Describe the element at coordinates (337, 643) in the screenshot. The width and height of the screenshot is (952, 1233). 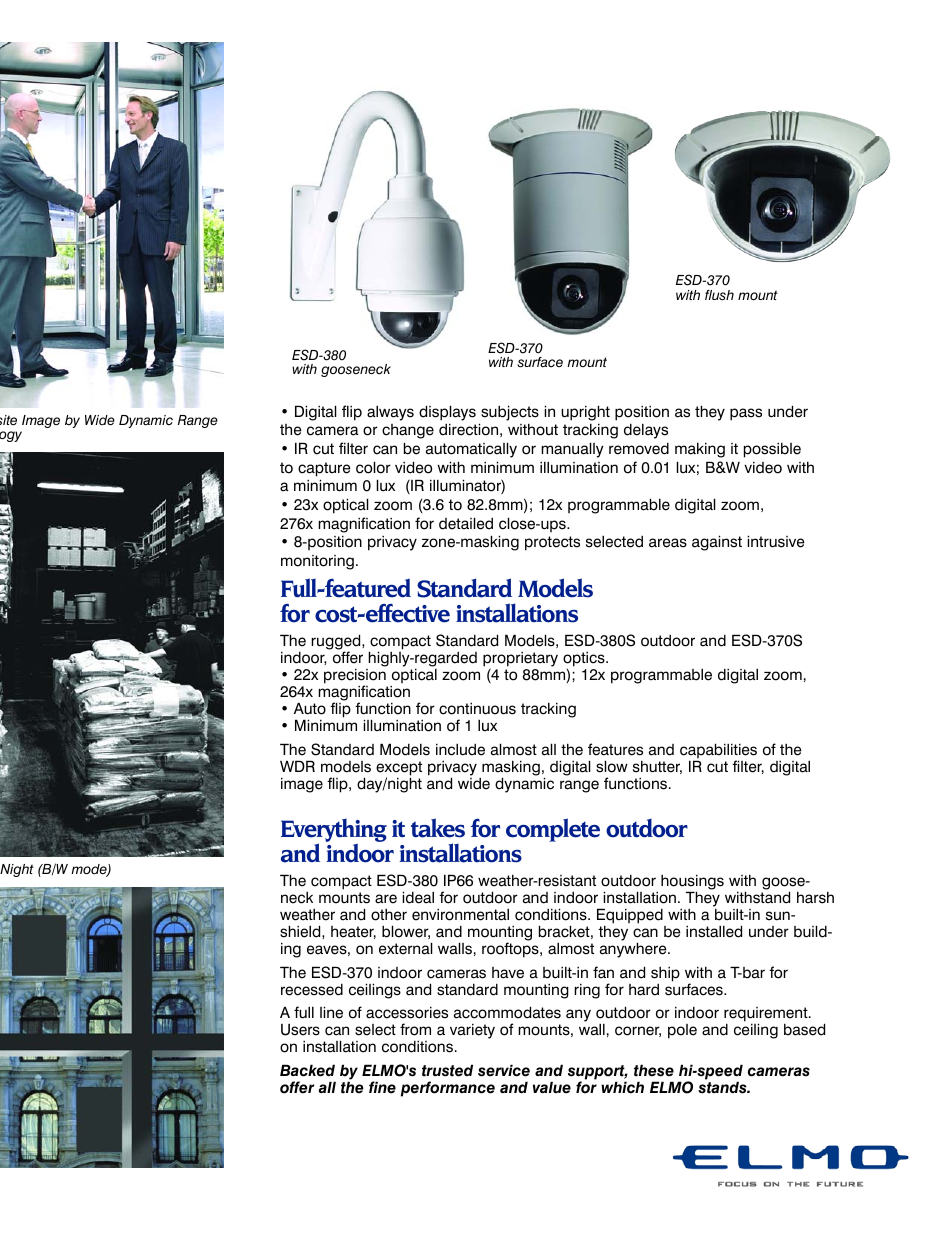
I see `rugged` at that location.
